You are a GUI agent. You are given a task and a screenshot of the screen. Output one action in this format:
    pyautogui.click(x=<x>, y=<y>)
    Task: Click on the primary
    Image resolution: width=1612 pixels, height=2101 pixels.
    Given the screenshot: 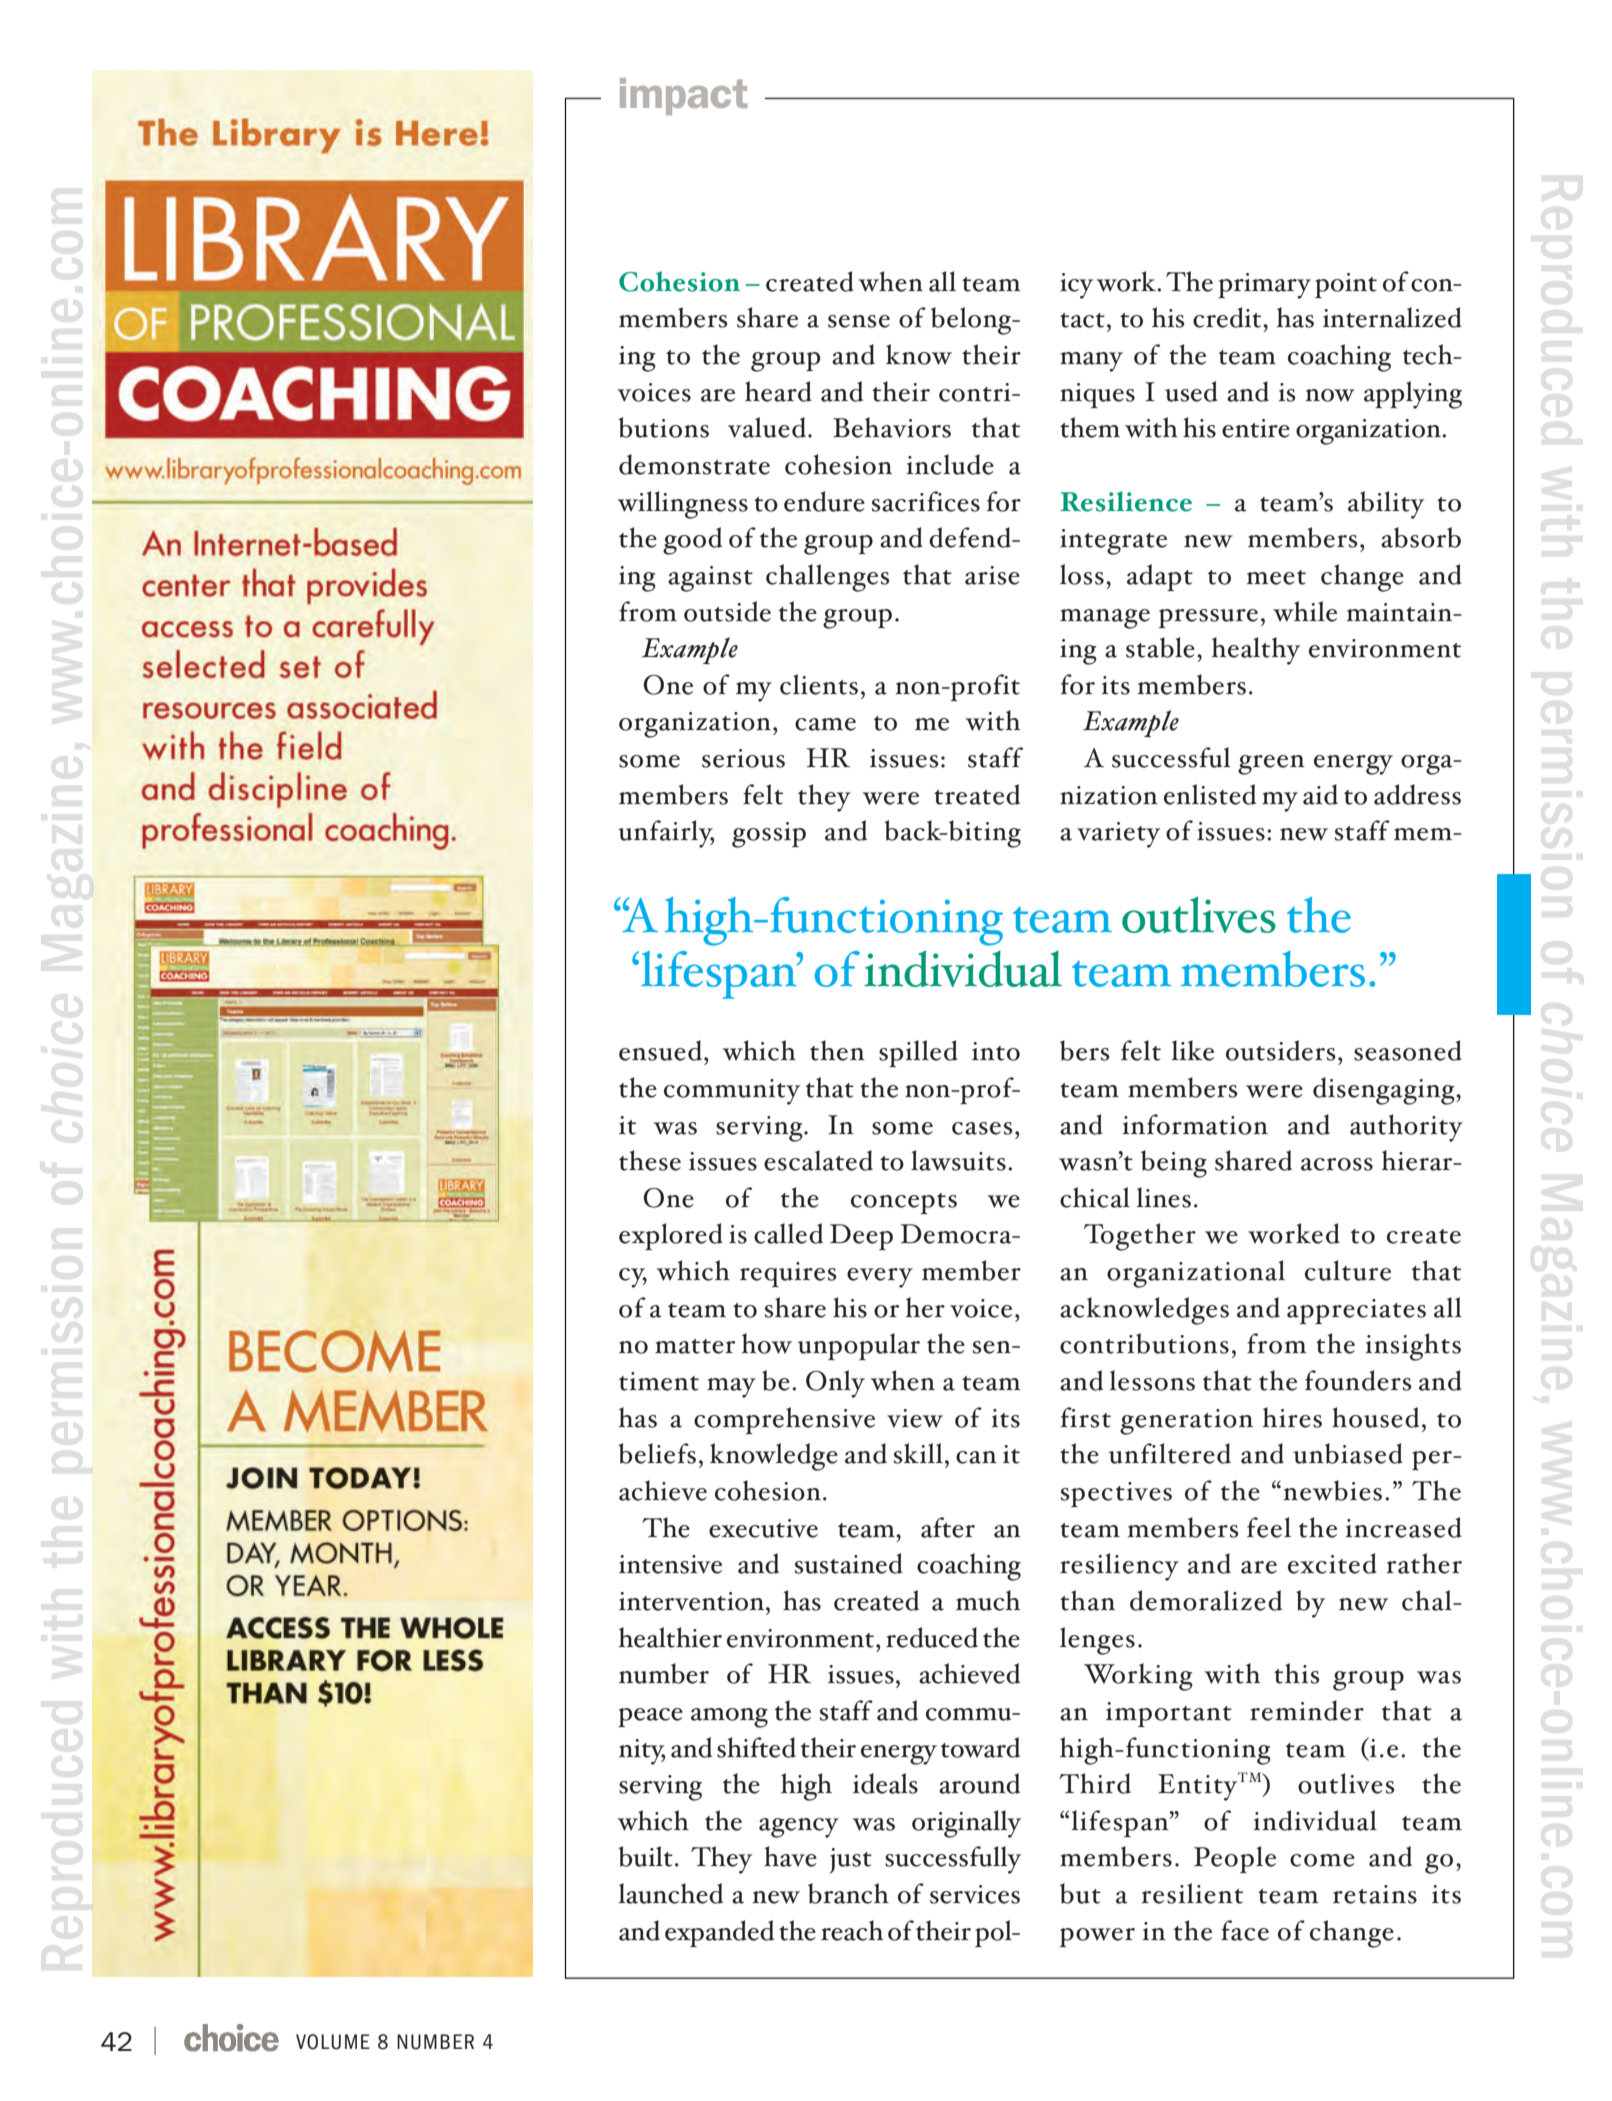 What is the action you would take?
    pyautogui.click(x=1264, y=286)
